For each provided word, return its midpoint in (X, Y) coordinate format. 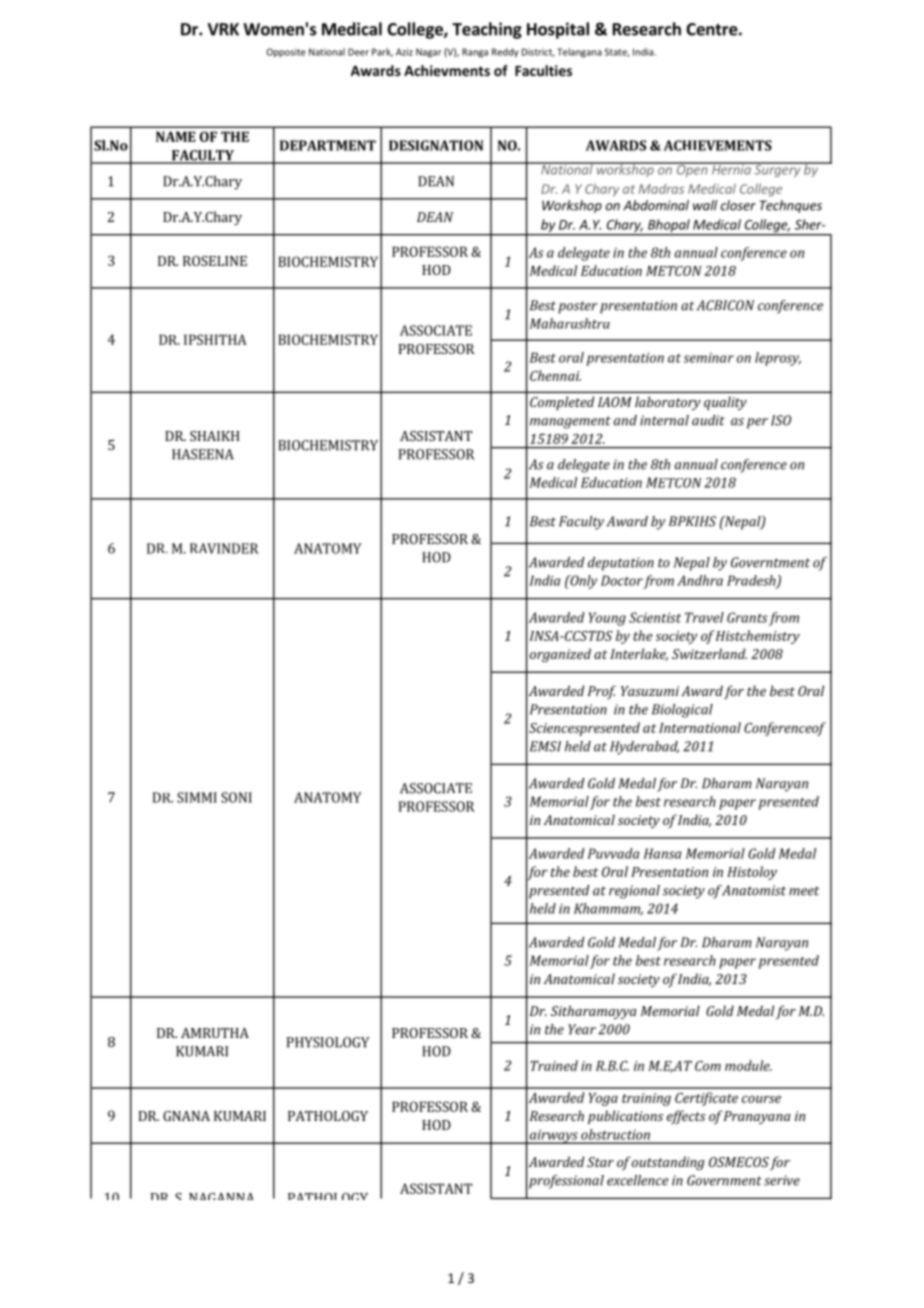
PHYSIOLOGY (328, 1042)
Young (607, 619)
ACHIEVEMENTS (718, 145)
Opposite (286, 53)
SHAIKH (214, 436)
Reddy (505, 53)
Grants (747, 617)
